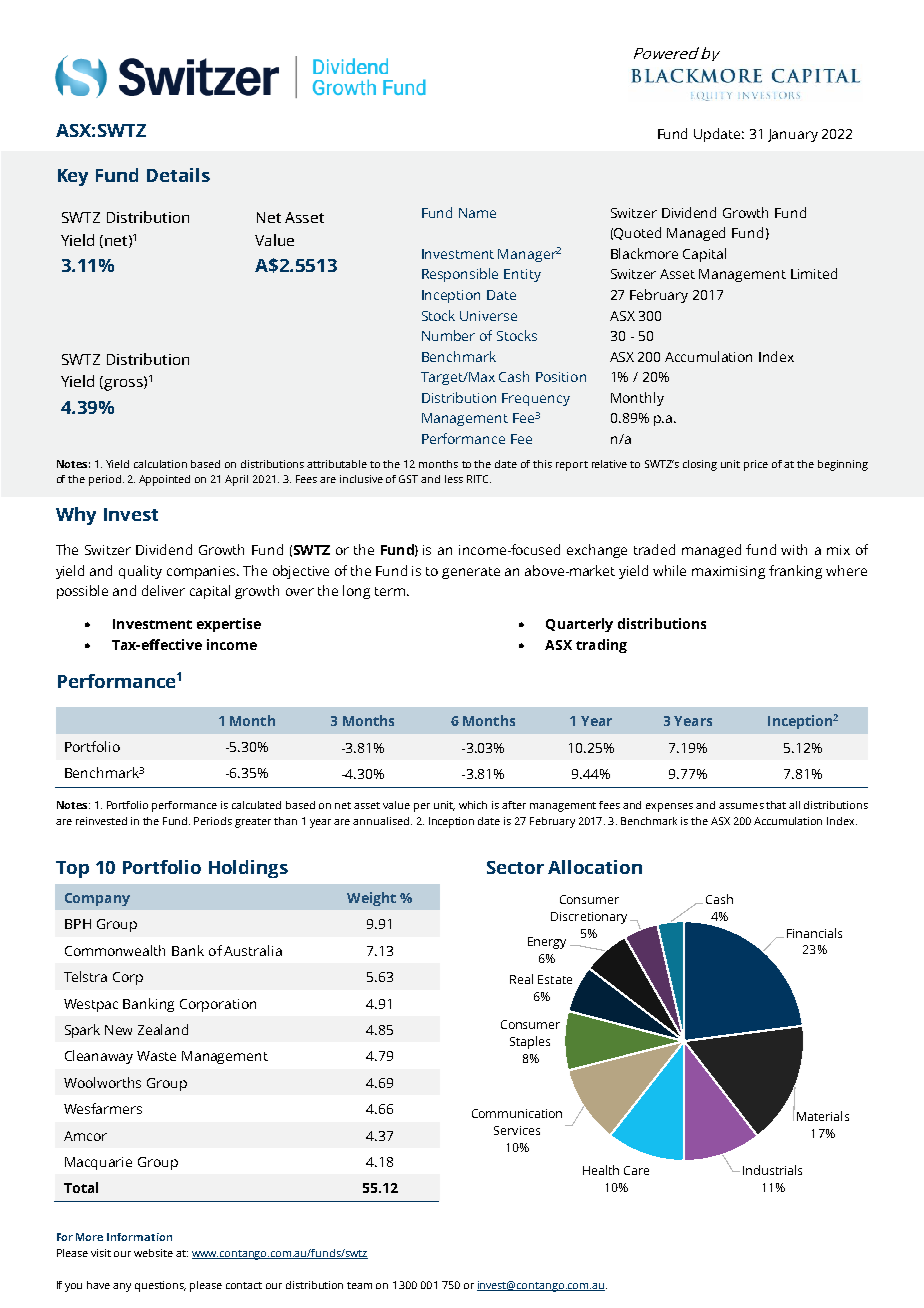 The width and height of the screenshot is (924, 1308). What do you see at coordinates (153, 1253) in the screenshot?
I see `website` at bounding box center [153, 1253].
